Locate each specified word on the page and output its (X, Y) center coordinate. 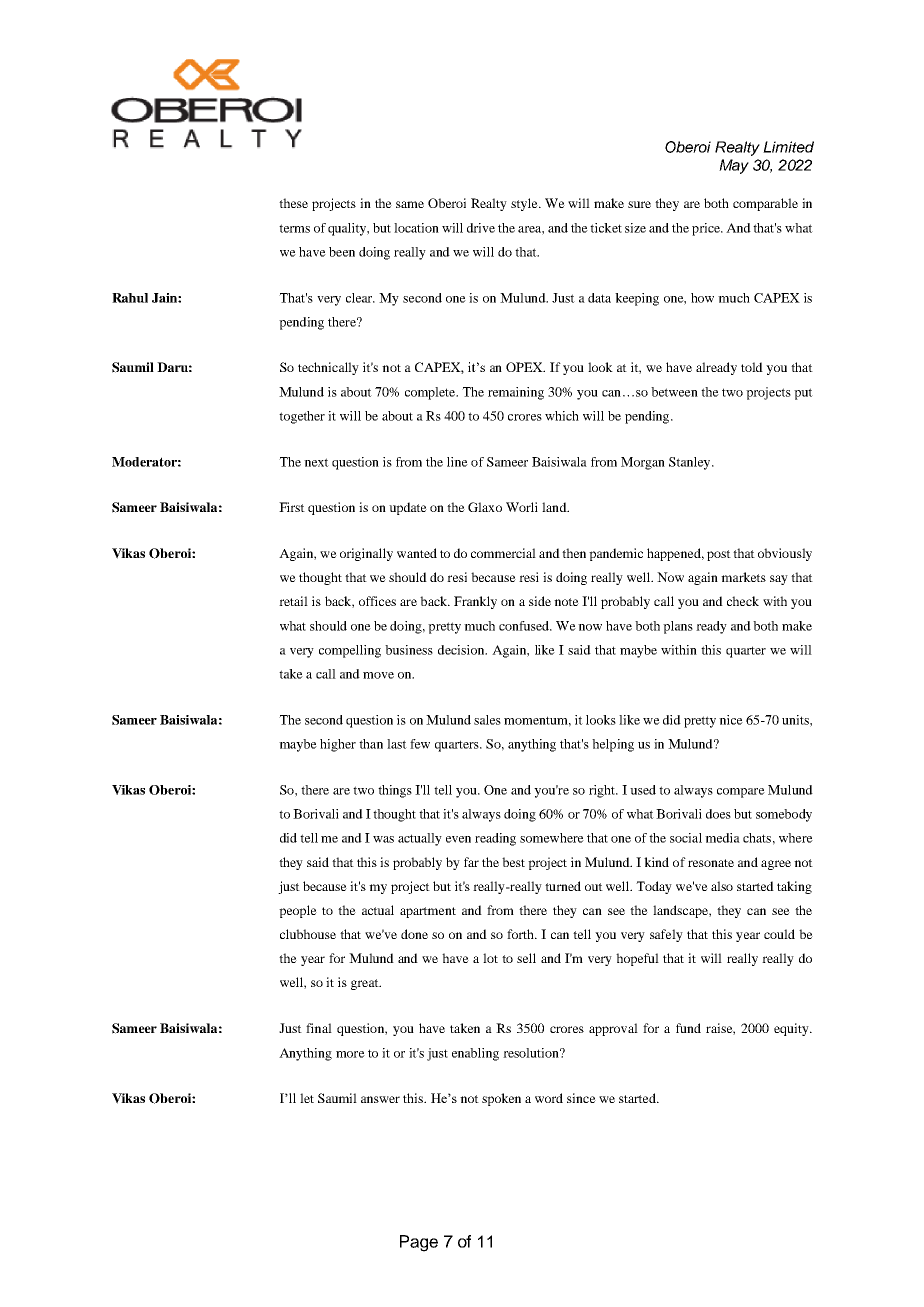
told (752, 367)
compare (741, 793)
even (458, 839)
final (319, 1028)
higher (338, 745)
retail (293, 601)
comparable (765, 204)
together (302, 417)
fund (688, 1028)
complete (431, 393)
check (743, 601)
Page (419, 1243)
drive (481, 228)
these (293, 203)
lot (490, 958)
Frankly (475, 602)
